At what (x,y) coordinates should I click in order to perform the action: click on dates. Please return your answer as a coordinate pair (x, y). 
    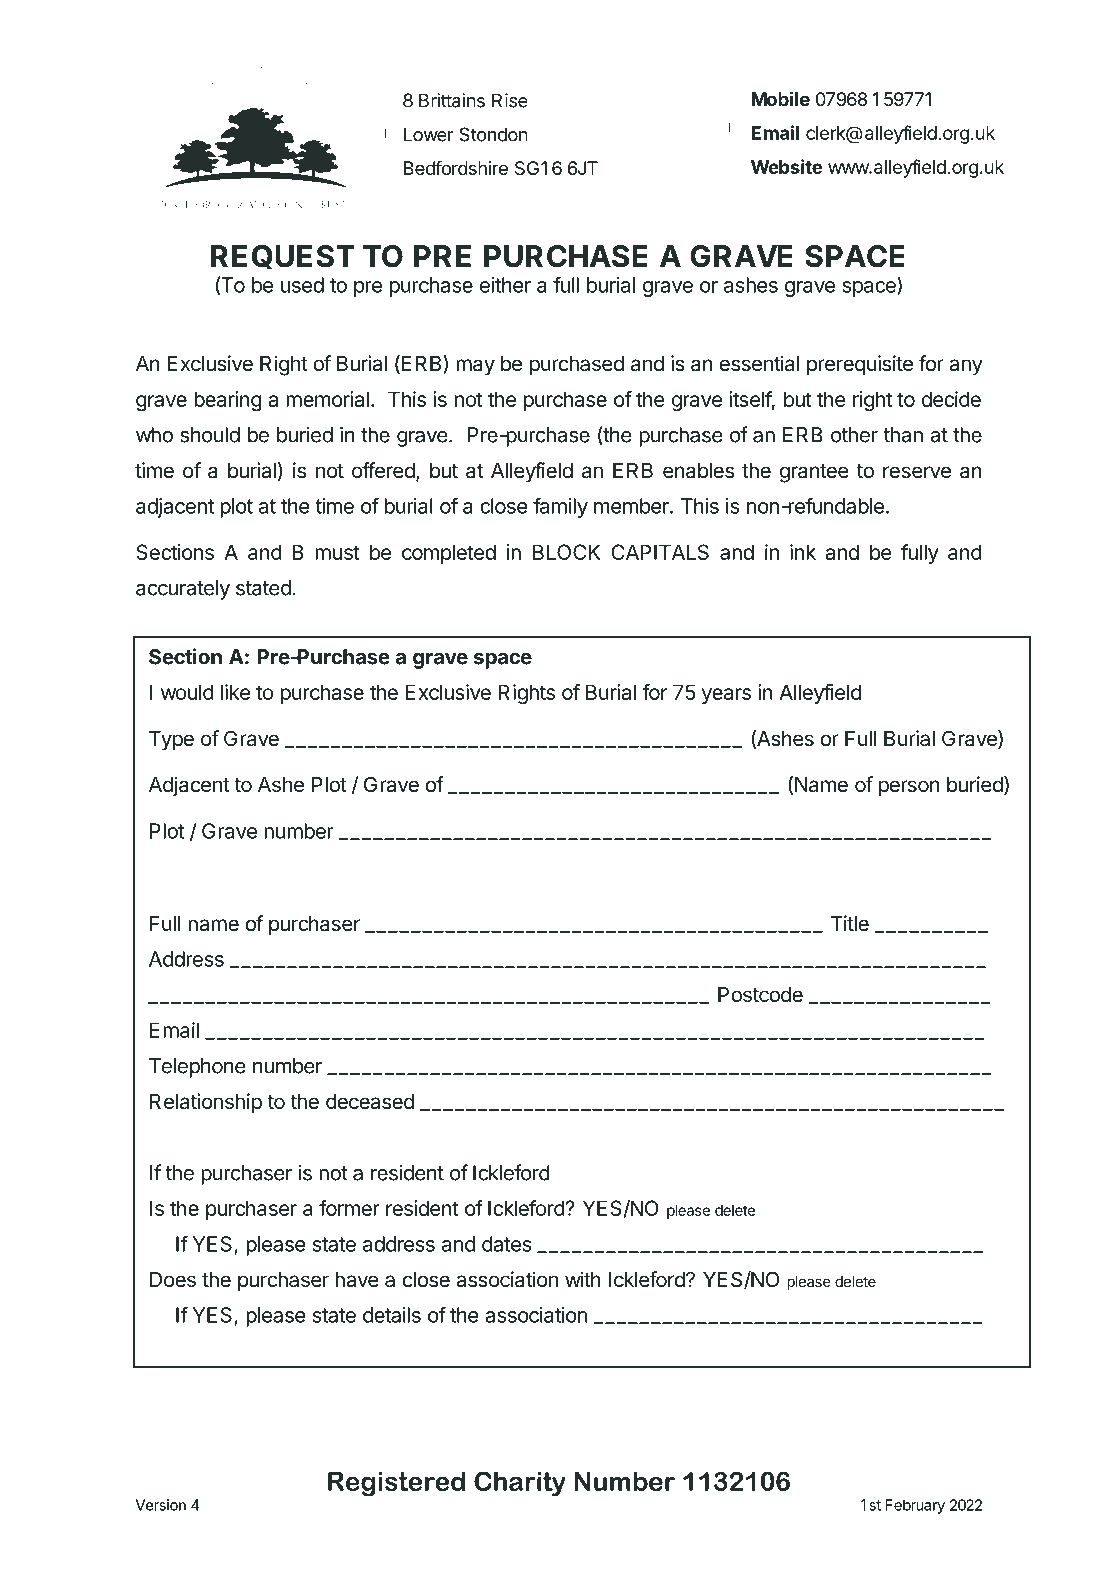
    Looking at the image, I should click on (507, 1244).
